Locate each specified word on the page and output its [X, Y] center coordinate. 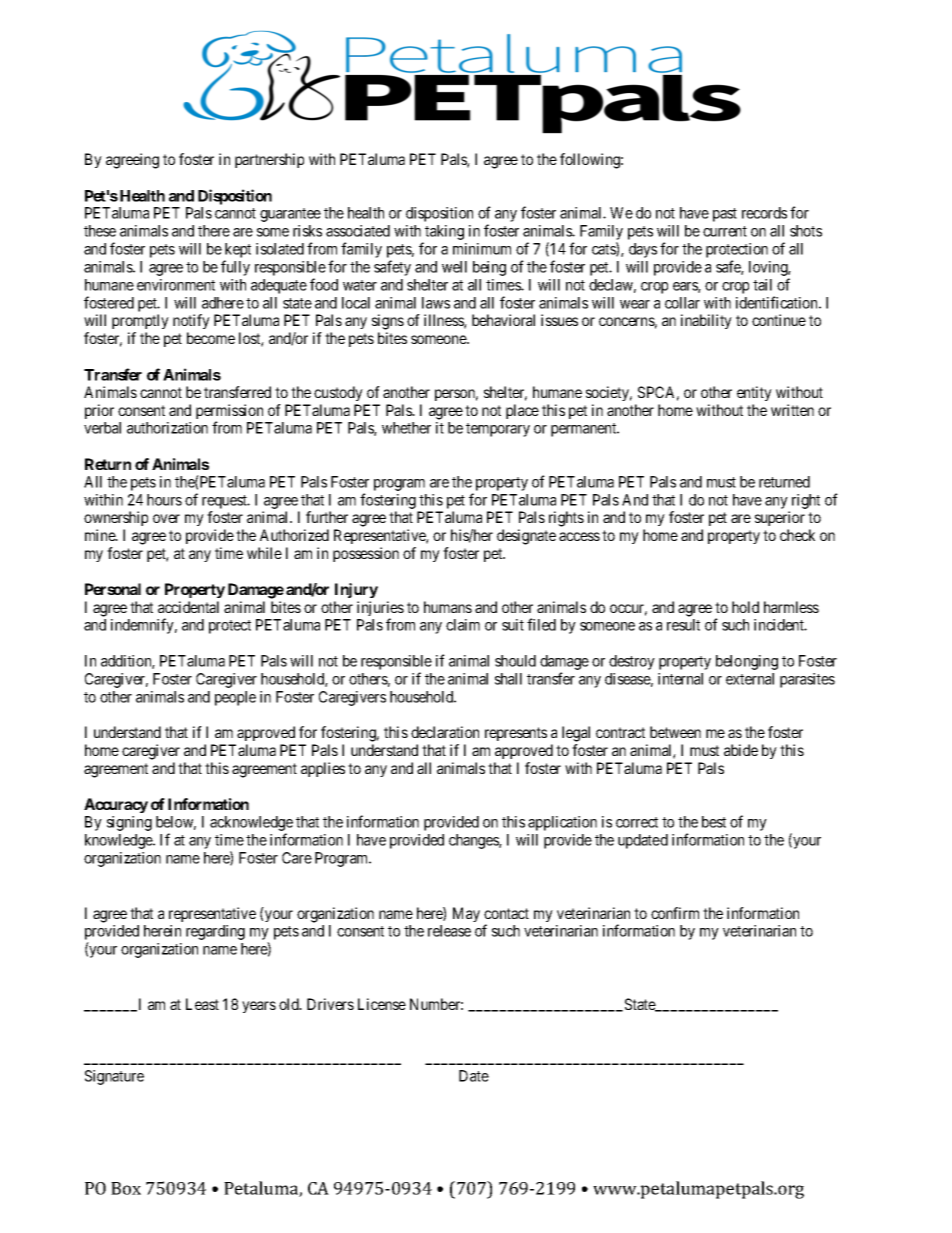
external [750, 679]
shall [508, 679]
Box [126, 1188]
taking [443, 234]
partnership [269, 160]
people [235, 698]
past [725, 215]
